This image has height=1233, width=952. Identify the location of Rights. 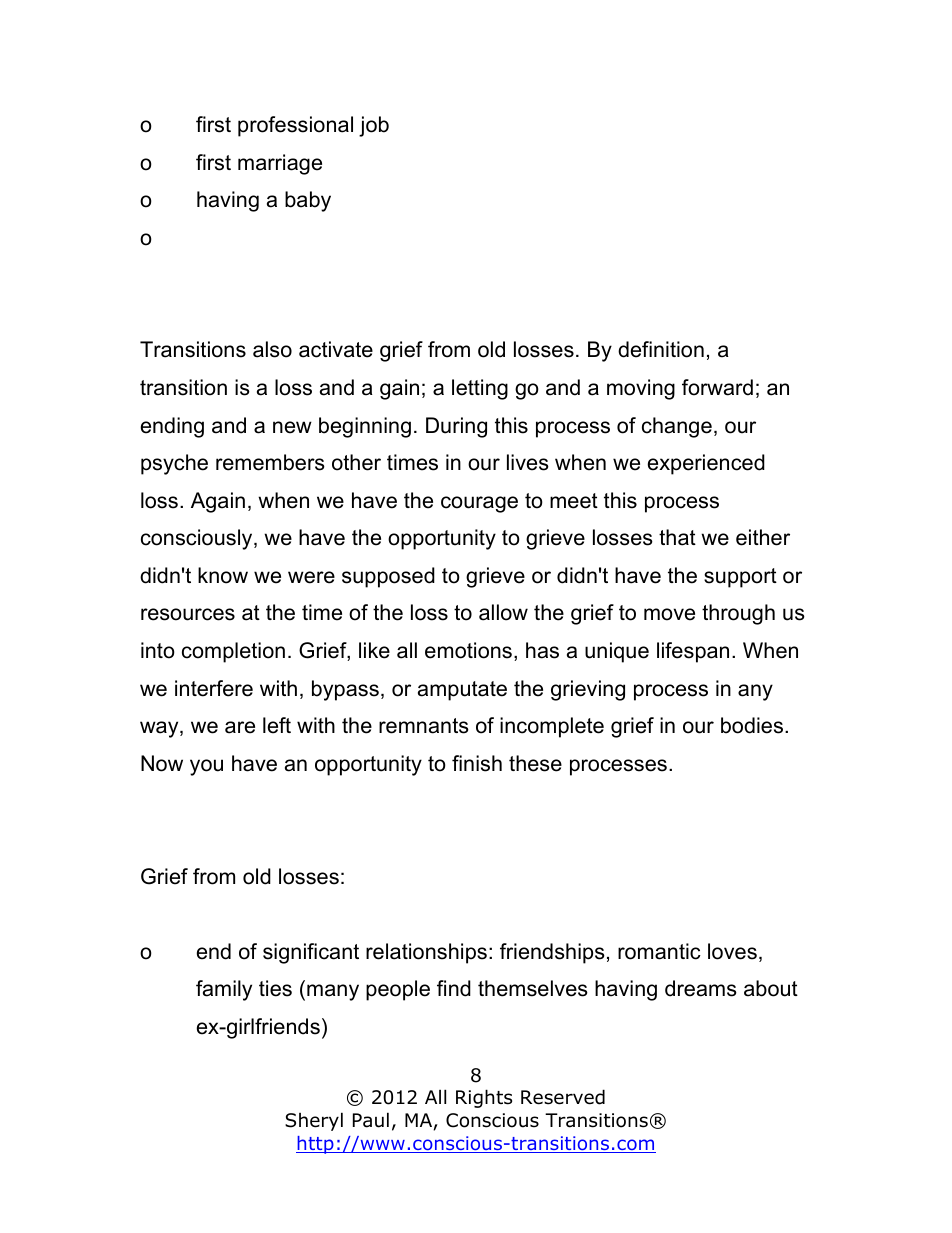
(484, 1098).
